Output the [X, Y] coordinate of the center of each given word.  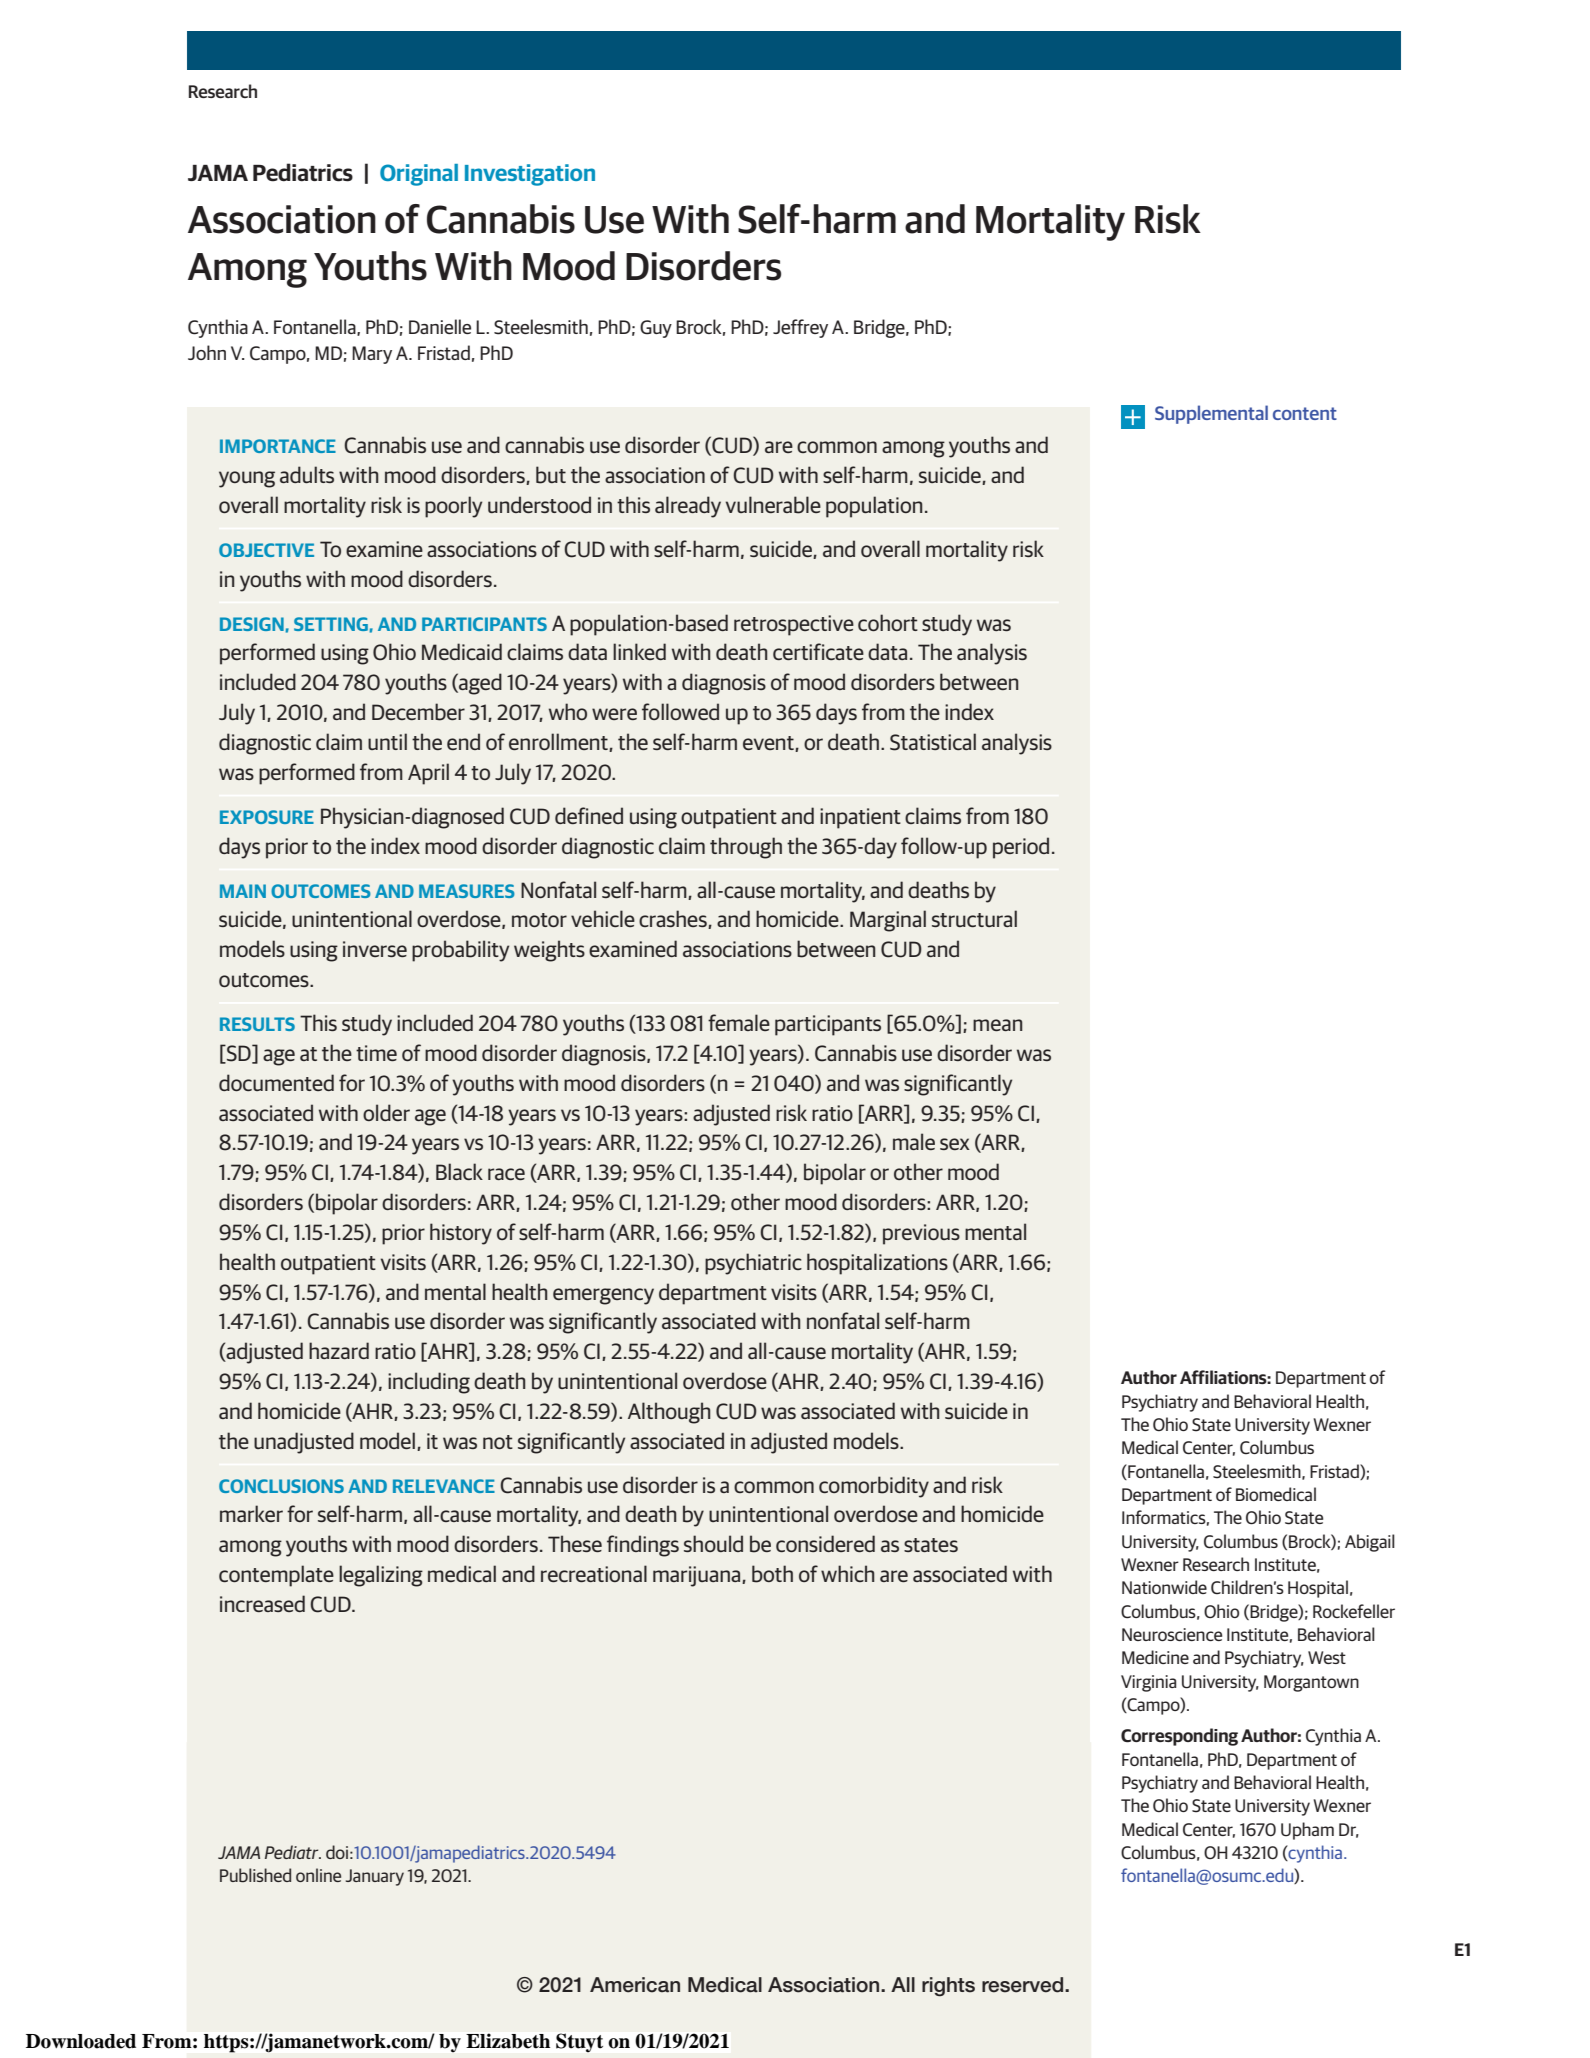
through [746, 848]
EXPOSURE [267, 817]
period [1021, 848]
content [1305, 413]
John [207, 352]
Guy [656, 329]
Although [669, 1413]
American [635, 1985]
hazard [339, 1350]
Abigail [1370, 1543]
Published [255, 1875]
